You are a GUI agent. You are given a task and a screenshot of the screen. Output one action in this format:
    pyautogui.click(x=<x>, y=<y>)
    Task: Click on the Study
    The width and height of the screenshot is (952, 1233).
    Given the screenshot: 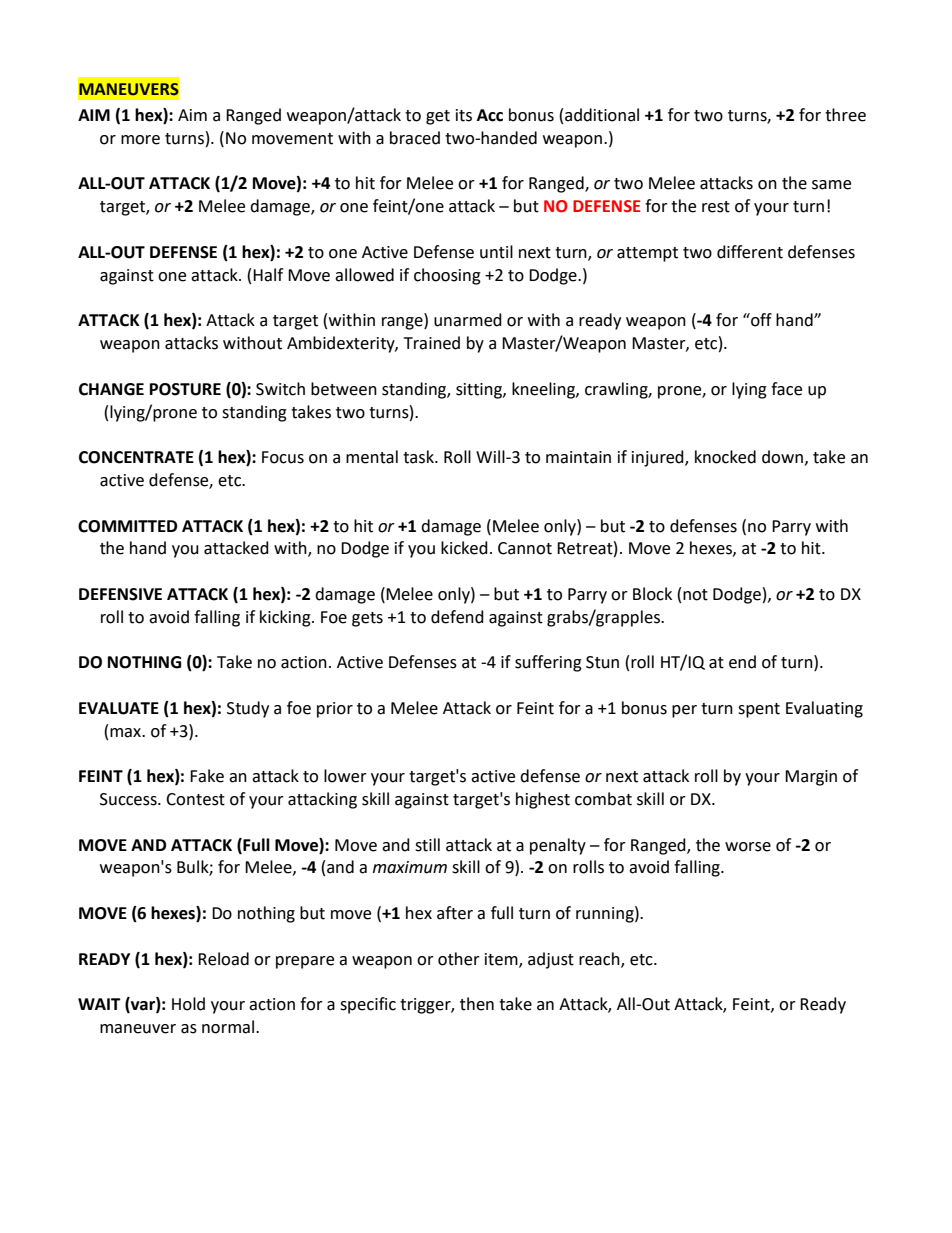 What is the action you would take?
    pyautogui.click(x=248, y=709)
